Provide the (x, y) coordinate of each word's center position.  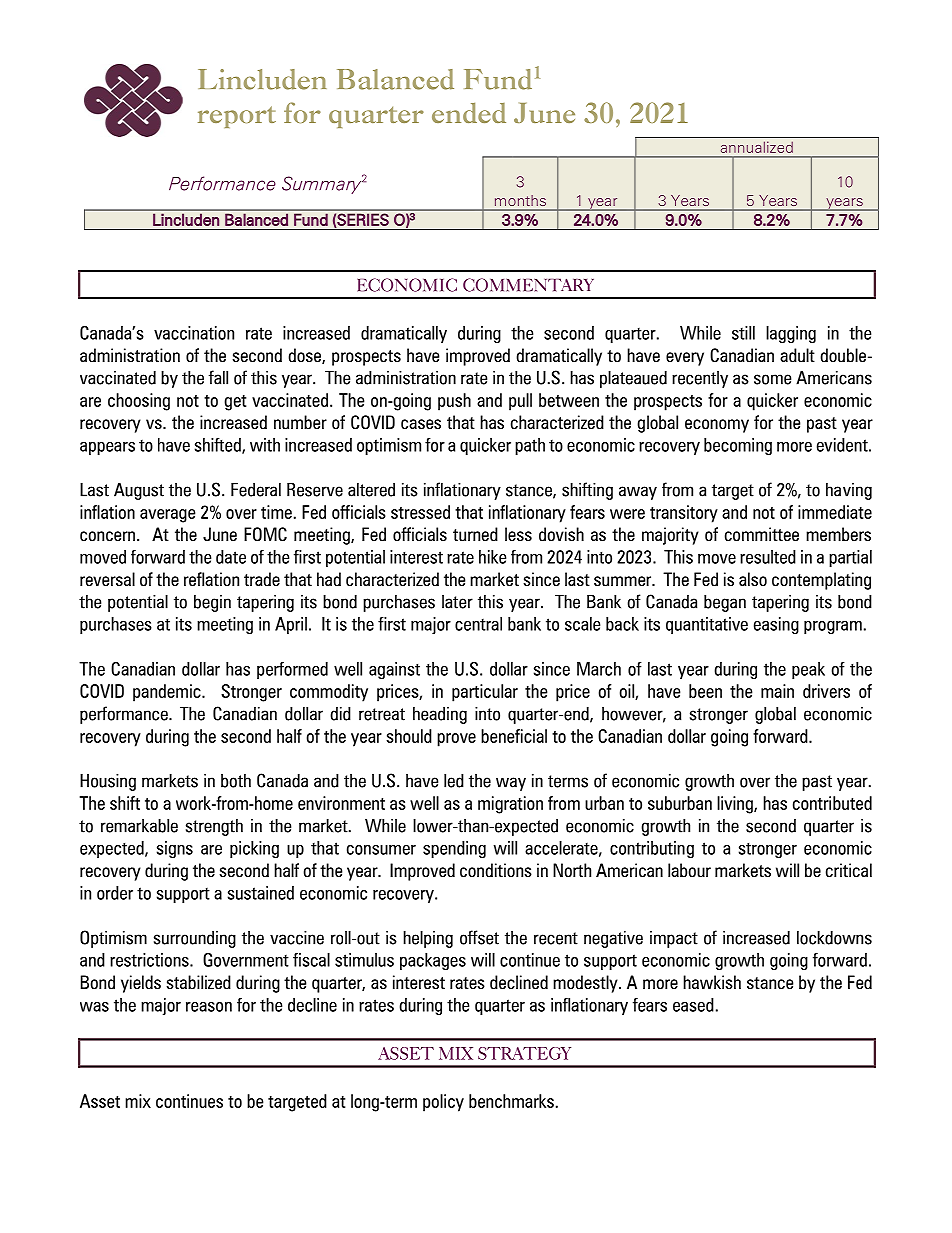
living (736, 805)
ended (469, 113)
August (139, 491)
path (530, 446)
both (236, 780)
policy (443, 1103)
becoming (738, 446)
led (454, 780)
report (237, 117)
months (520, 200)
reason (209, 1007)
